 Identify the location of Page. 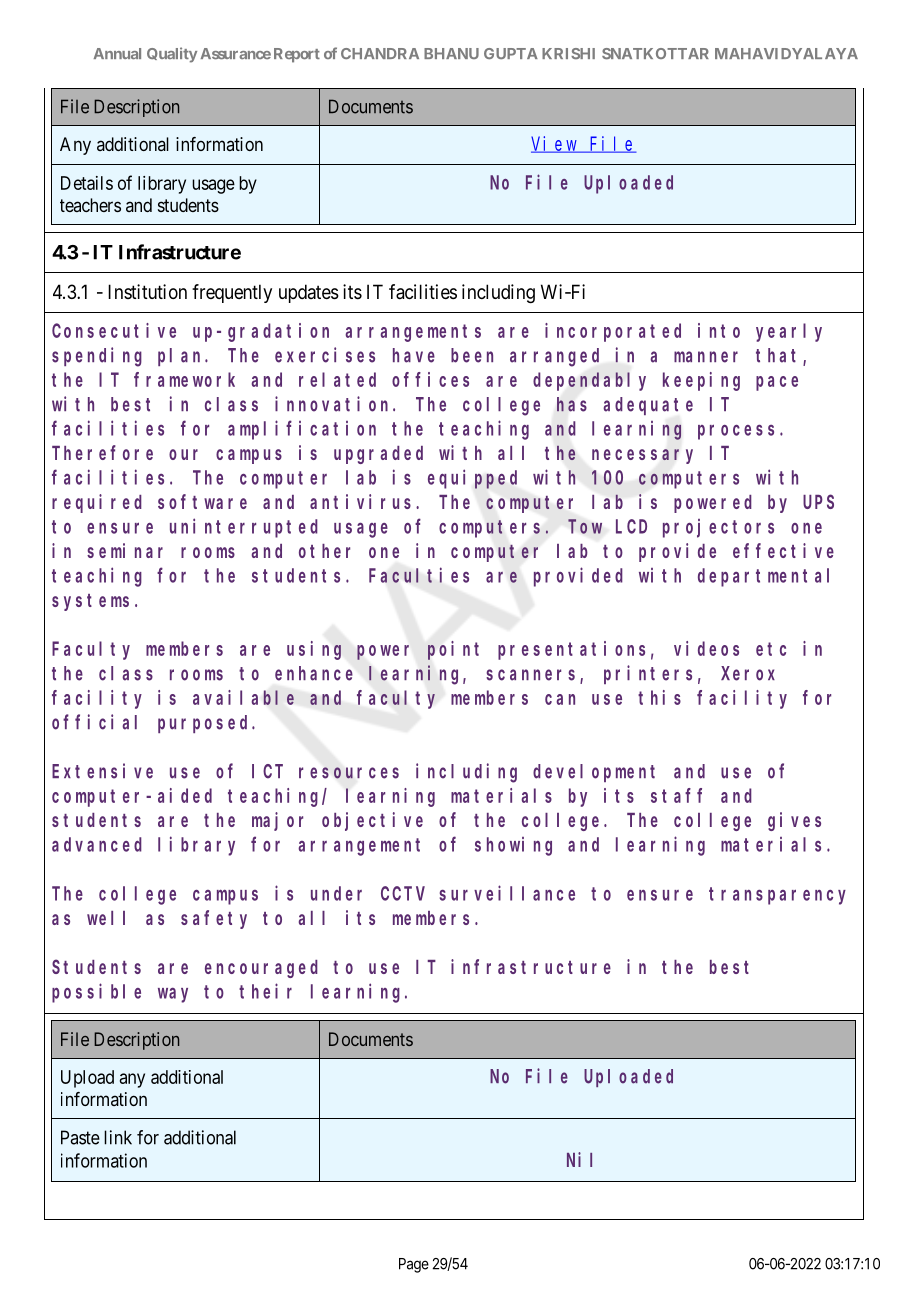
(414, 1265).
